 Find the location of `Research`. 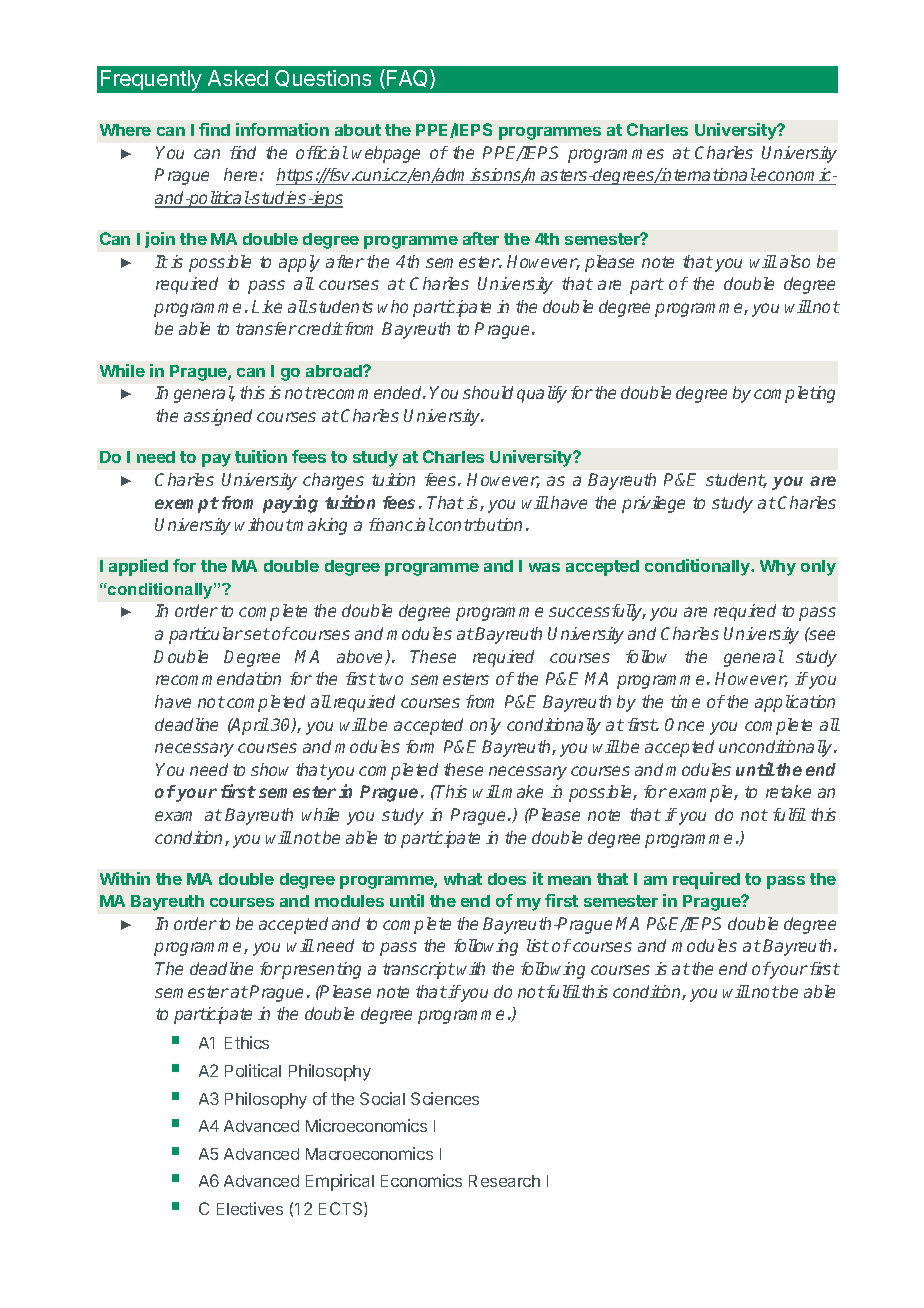

Research is located at coordinates (504, 1181).
